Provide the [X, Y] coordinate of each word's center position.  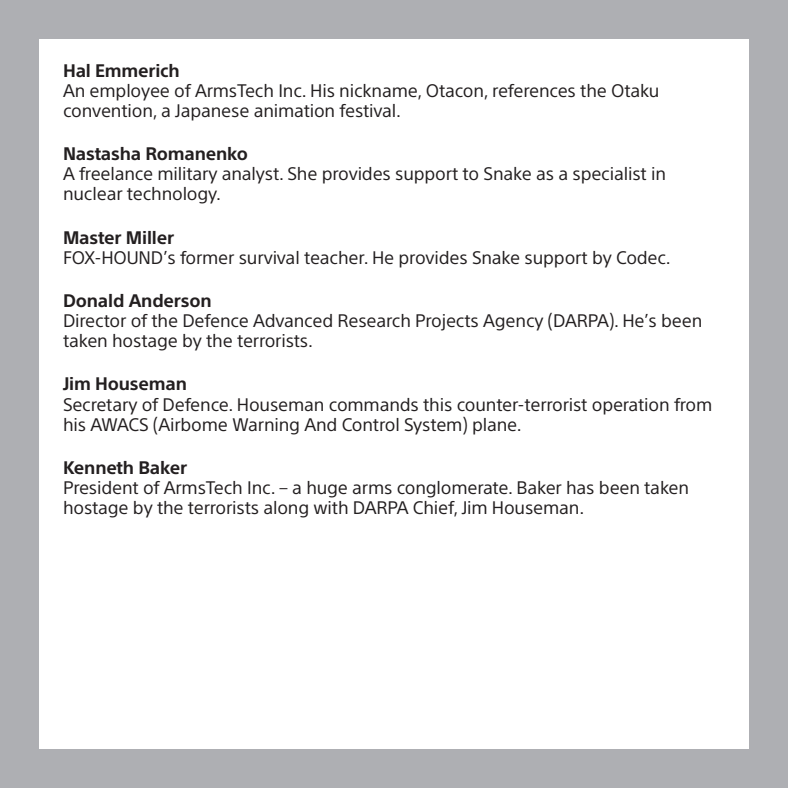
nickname [379, 91]
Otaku [635, 90]
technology [173, 195]
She [302, 173]
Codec [642, 257]
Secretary [100, 406]
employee [129, 92]
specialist [609, 175]
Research [374, 320]
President [101, 488]
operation [630, 406]
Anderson [169, 301]
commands [373, 404]
